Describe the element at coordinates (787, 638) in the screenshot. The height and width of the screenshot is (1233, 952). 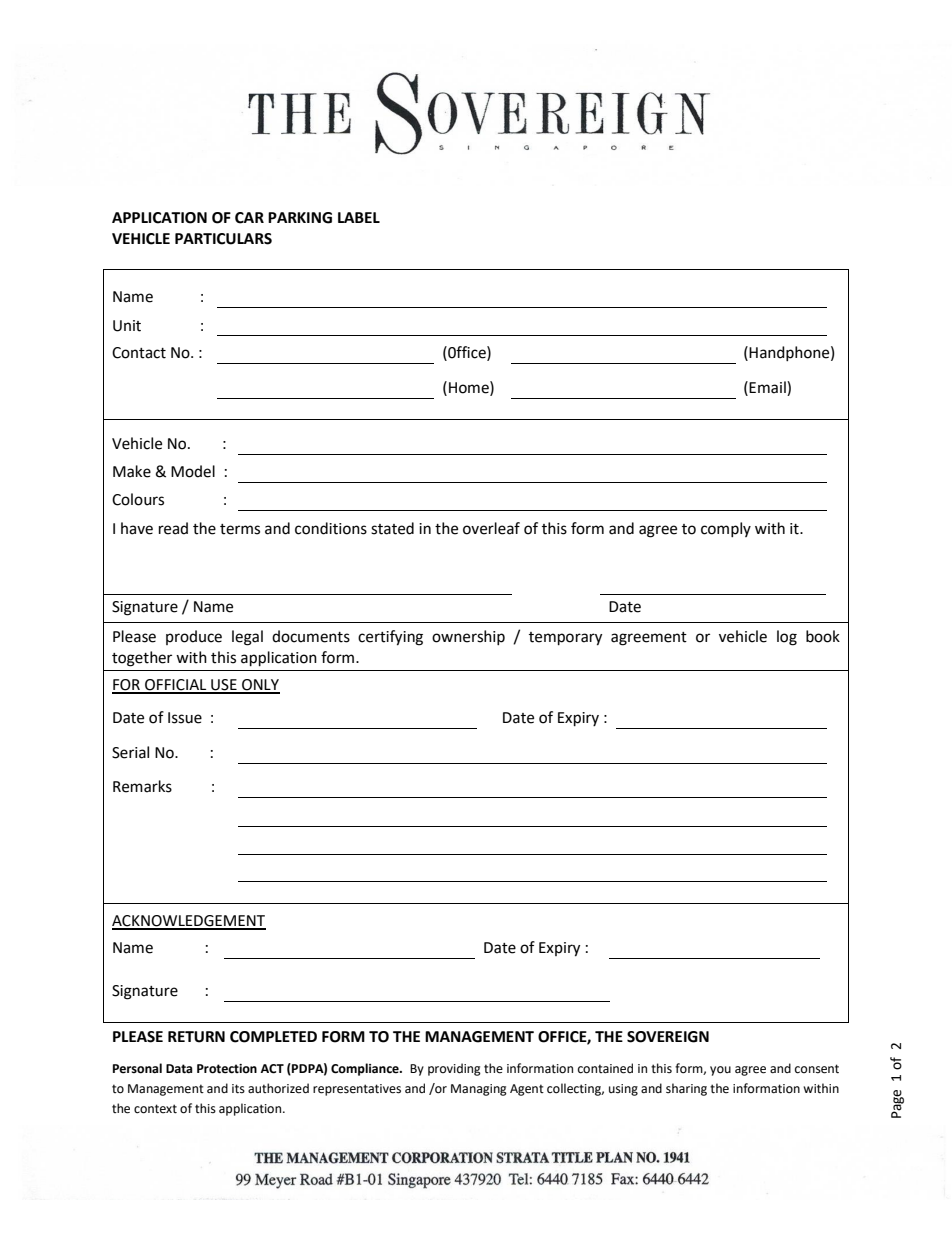
I see `log` at that location.
